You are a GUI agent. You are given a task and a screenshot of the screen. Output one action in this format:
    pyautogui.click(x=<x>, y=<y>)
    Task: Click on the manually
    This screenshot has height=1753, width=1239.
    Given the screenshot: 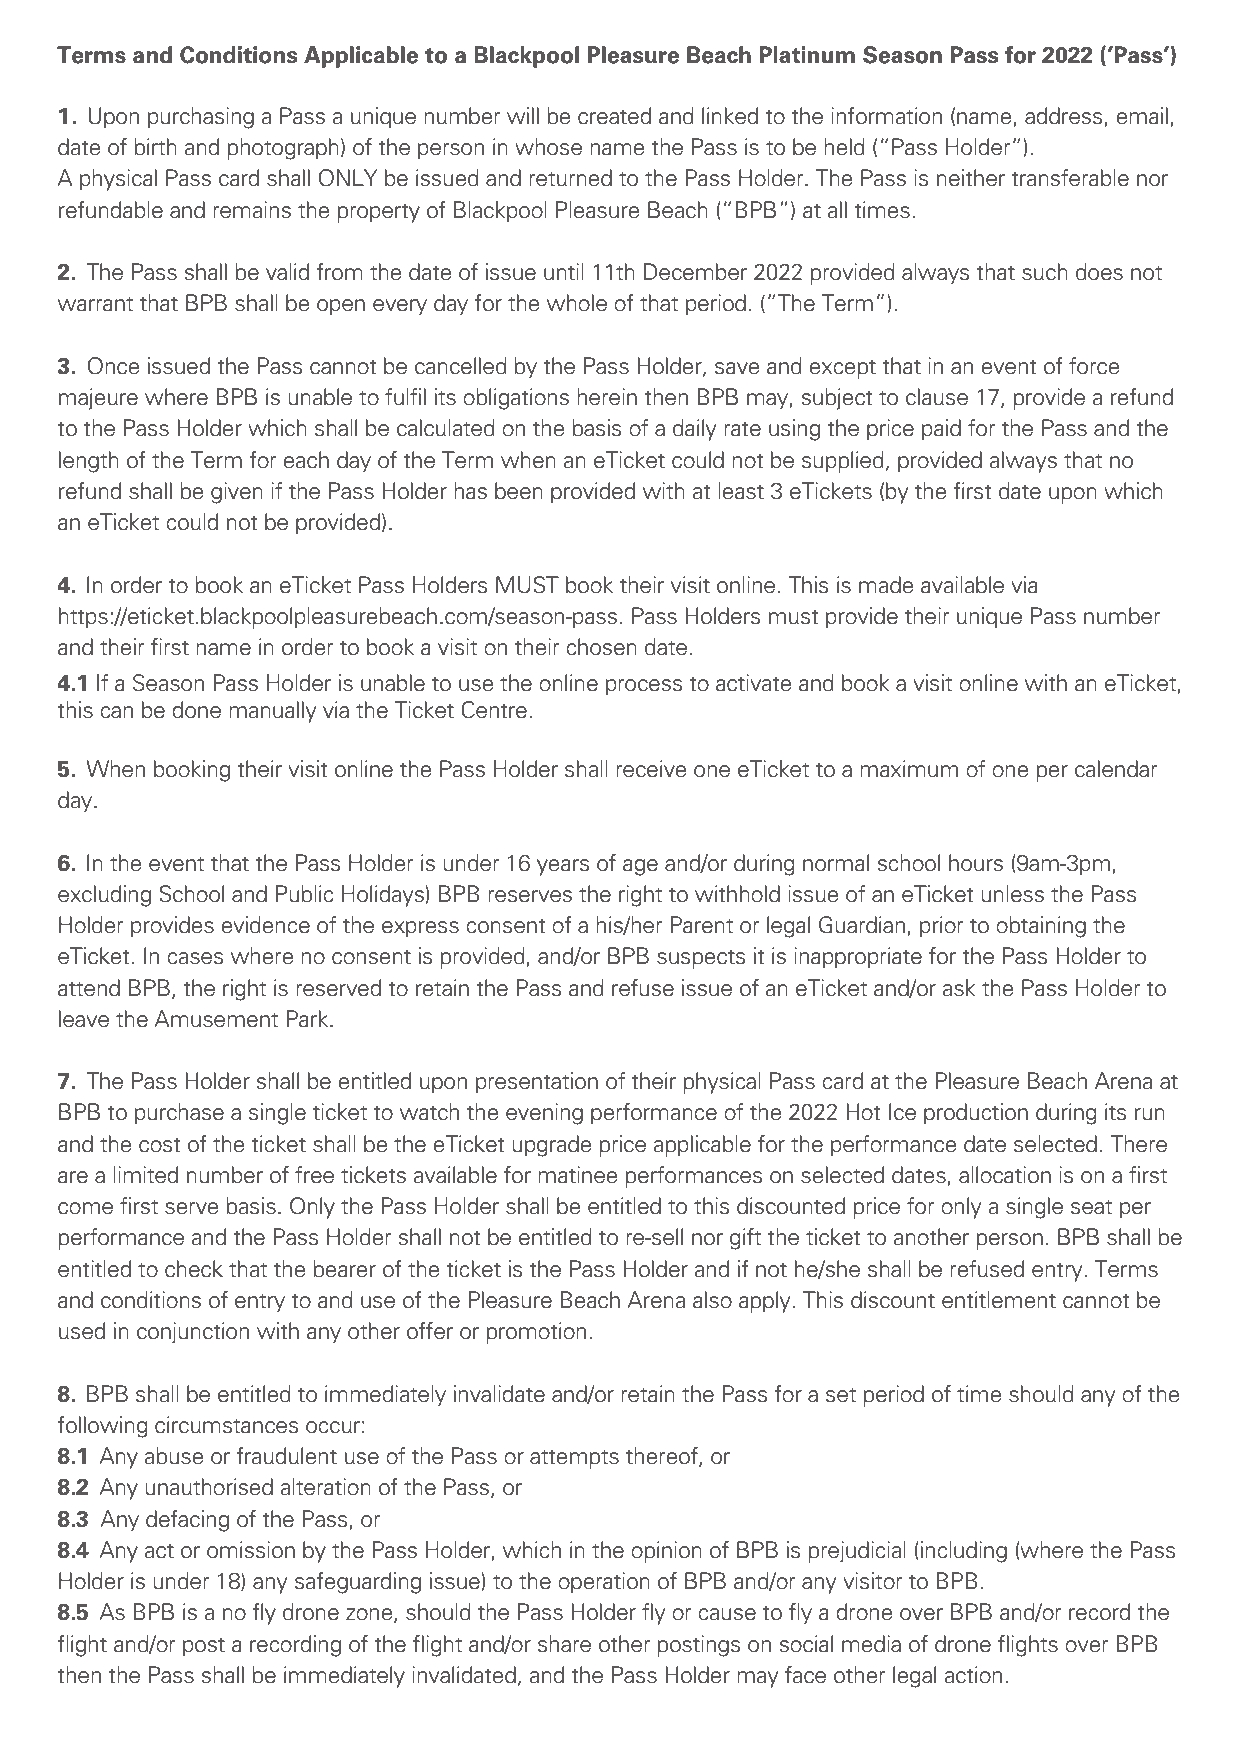 What is the action you would take?
    pyautogui.click(x=272, y=712)
